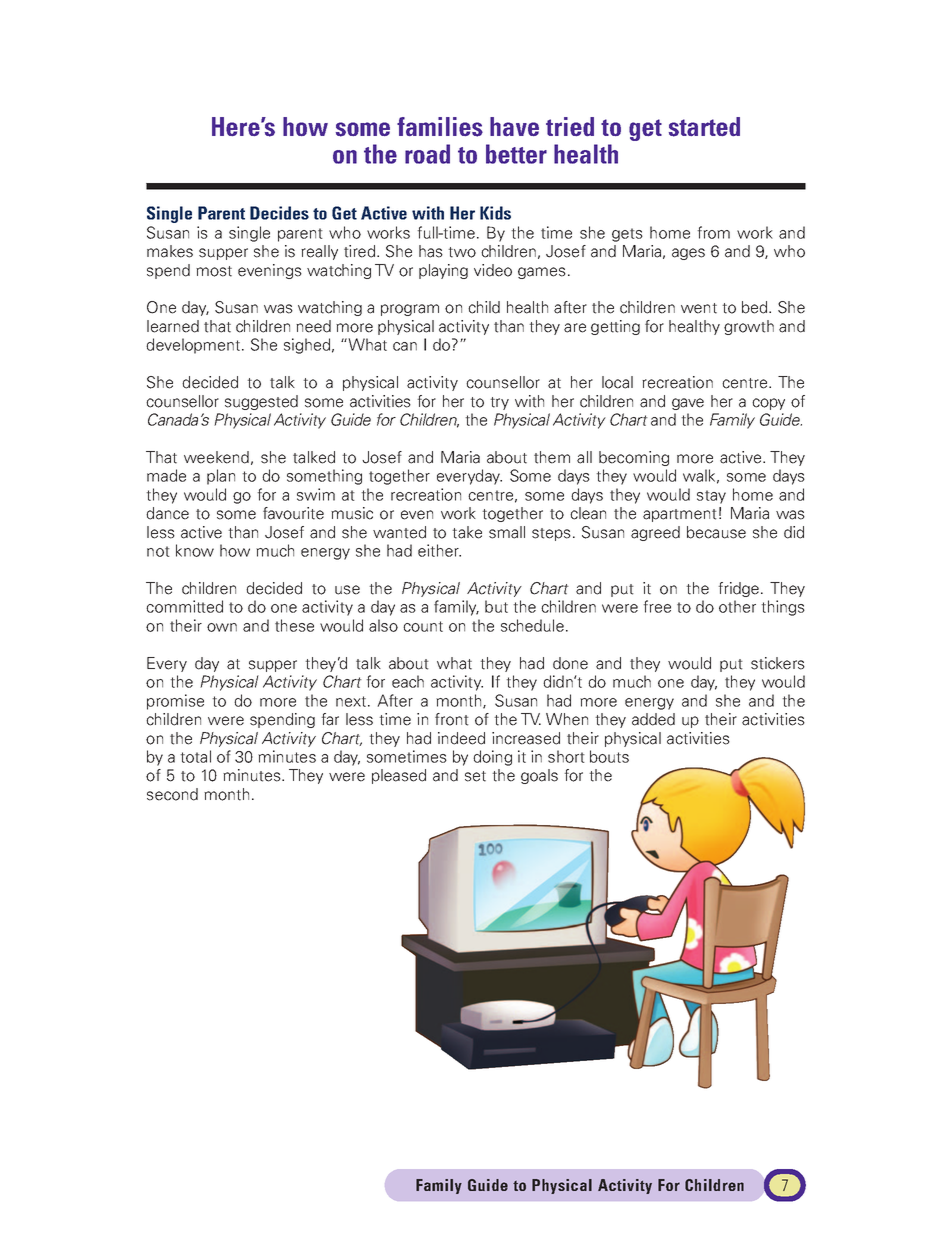  Describe the element at coordinates (195, 550) in the screenshot. I see `know` at that location.
